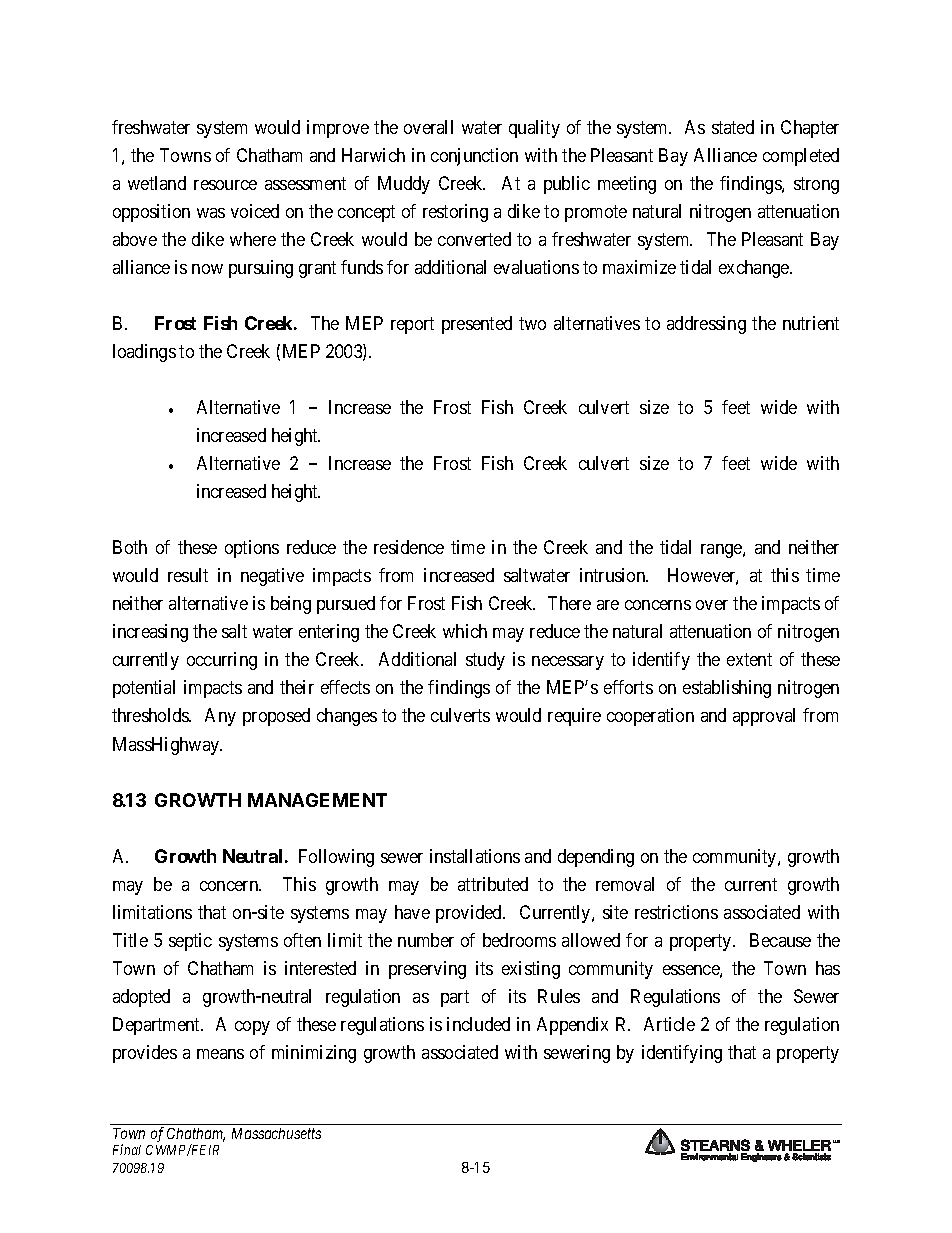 This image has width=952, height=1233. I want to click on installations, so click(475, 856).
